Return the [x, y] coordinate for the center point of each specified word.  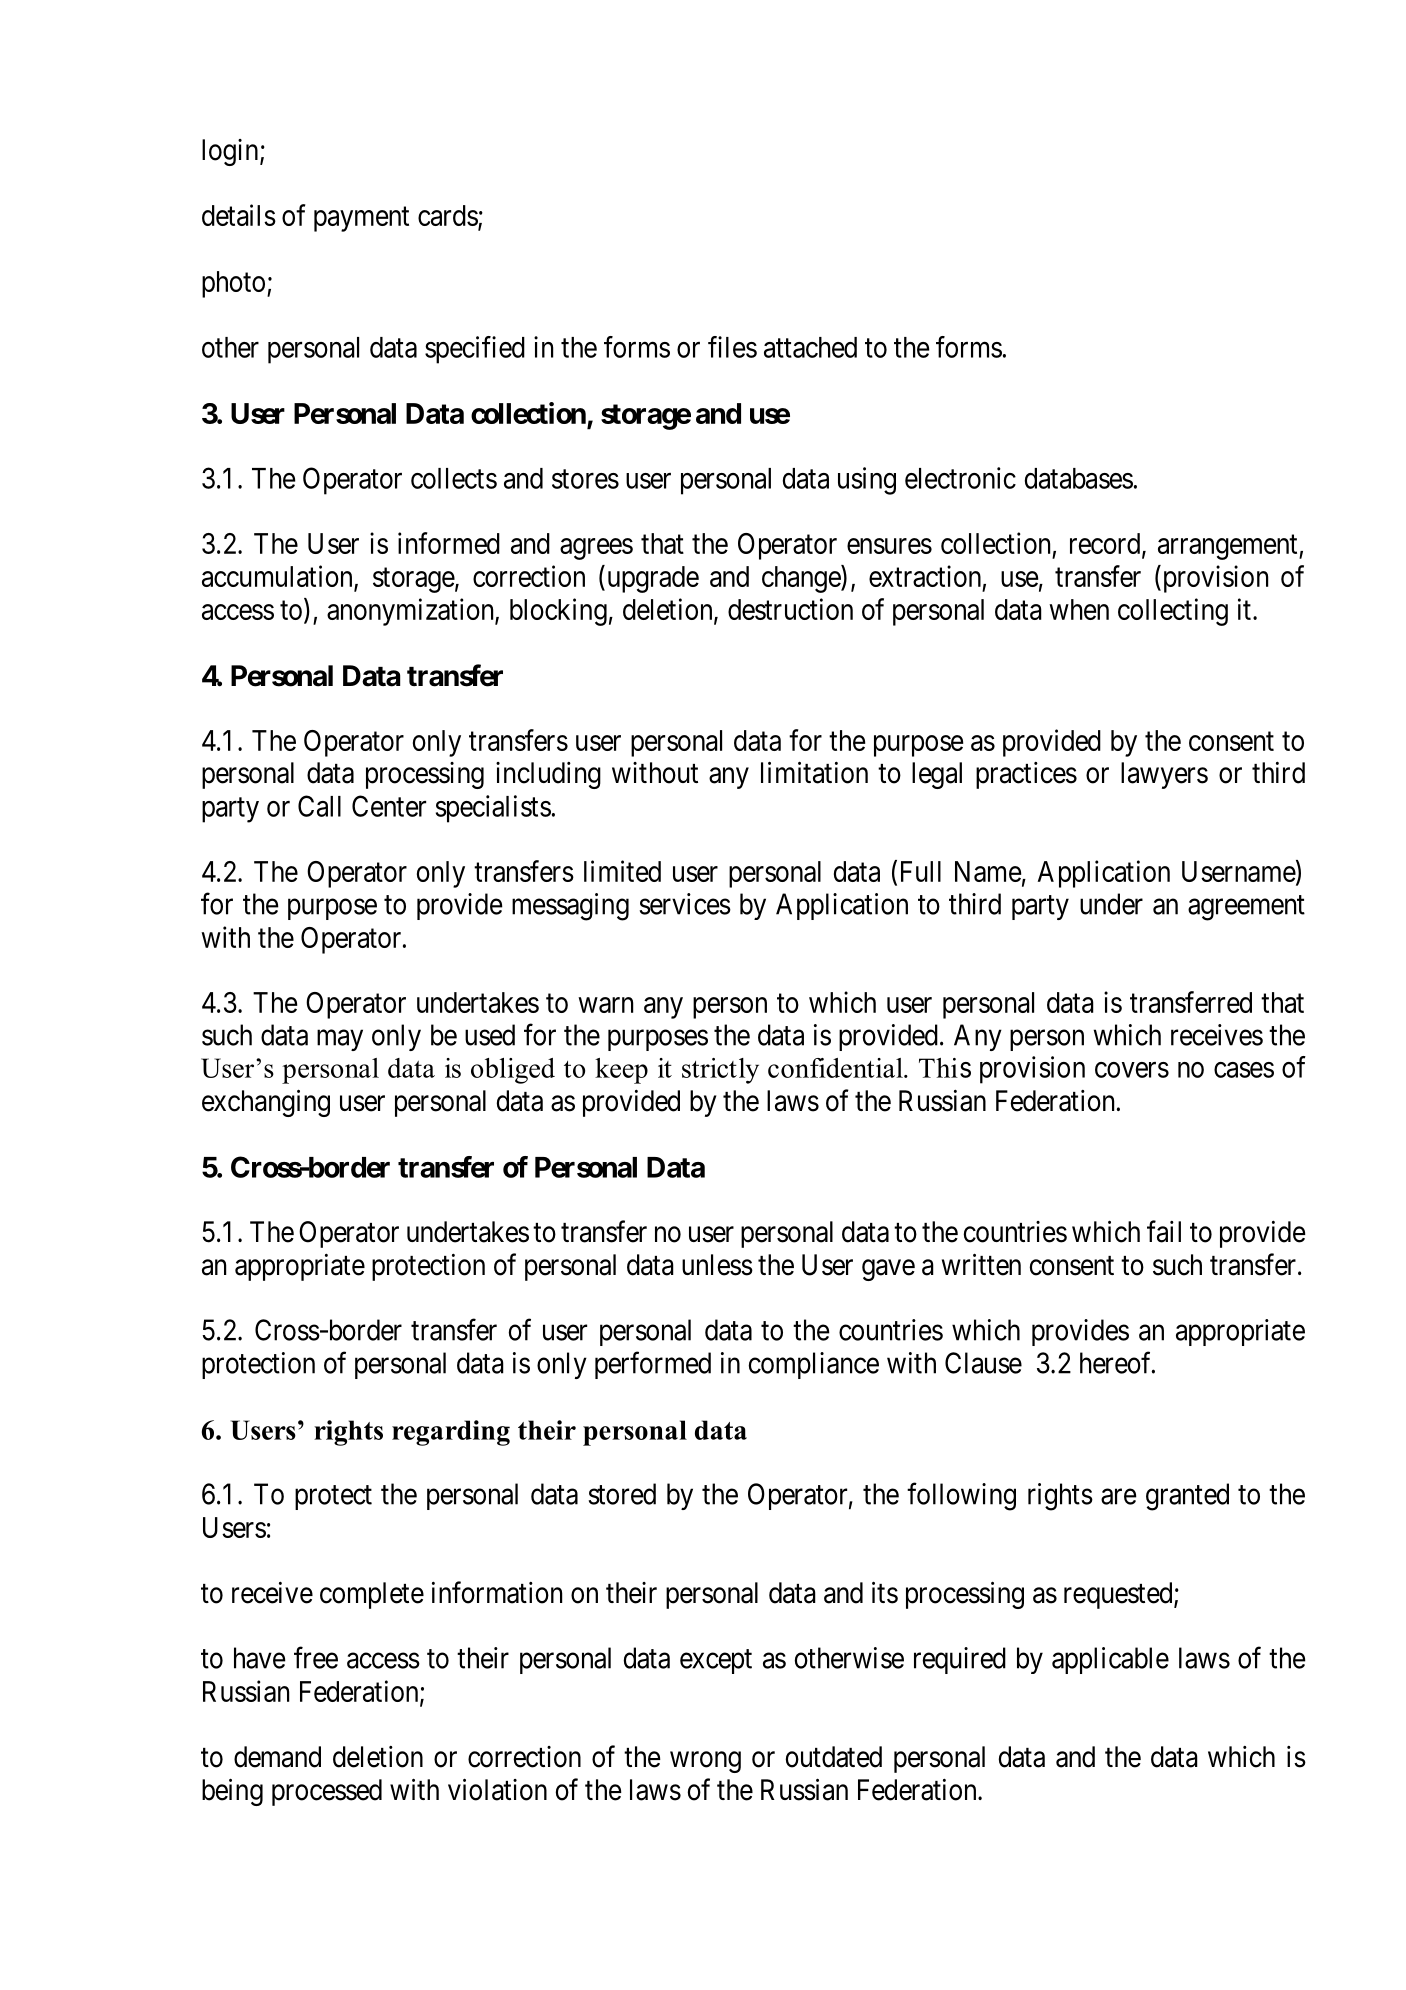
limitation [814, 772]
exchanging [266, 1103]
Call [319, 806]
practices [1026, 775]
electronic [960, 478]
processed [327, 1792]
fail [1164, 1231]
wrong [705, 1762]
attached [810, 347]
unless [717, 1265]
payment [361, 219]
